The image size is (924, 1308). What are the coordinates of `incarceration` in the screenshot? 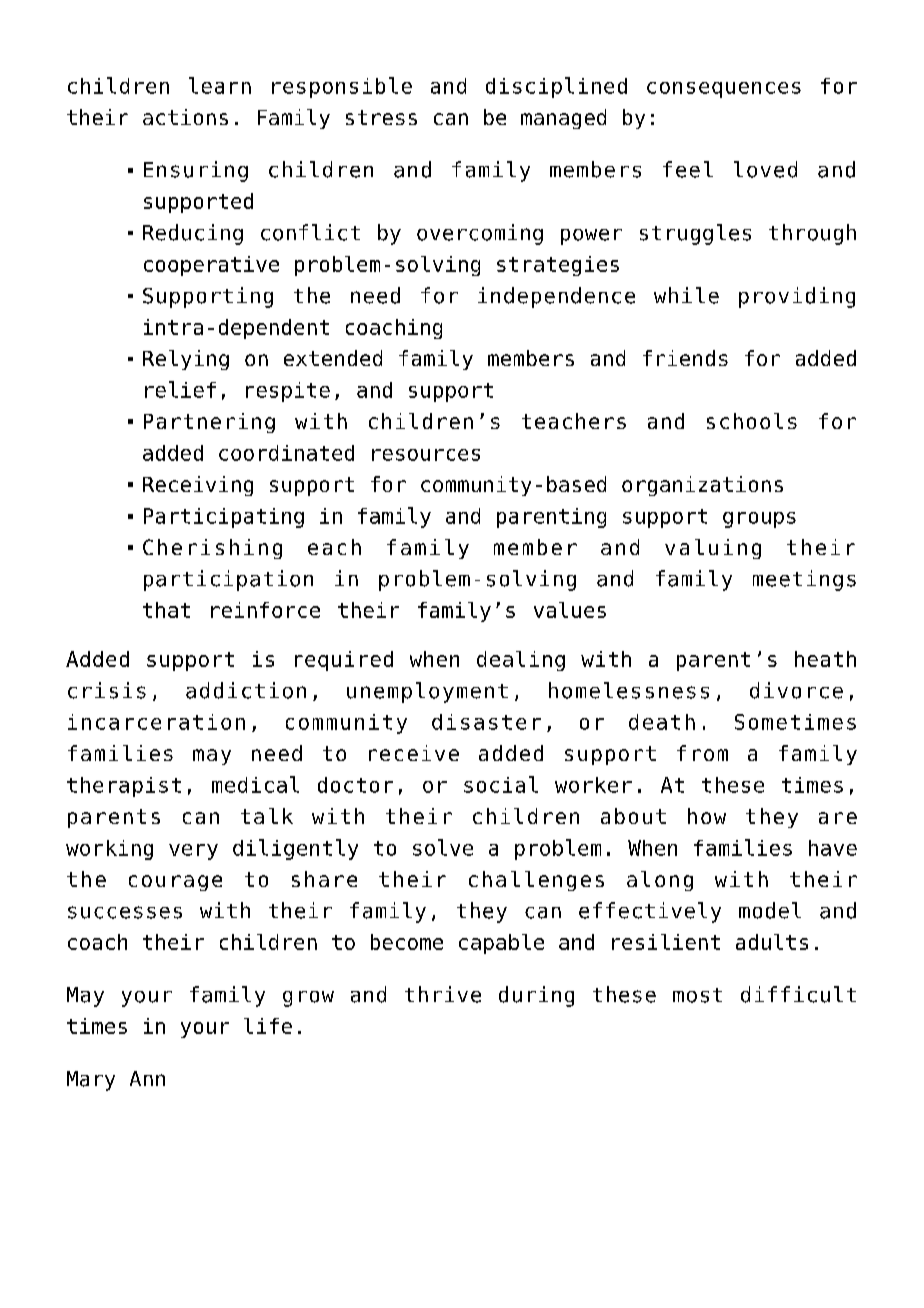 It's located at (156, 722).
